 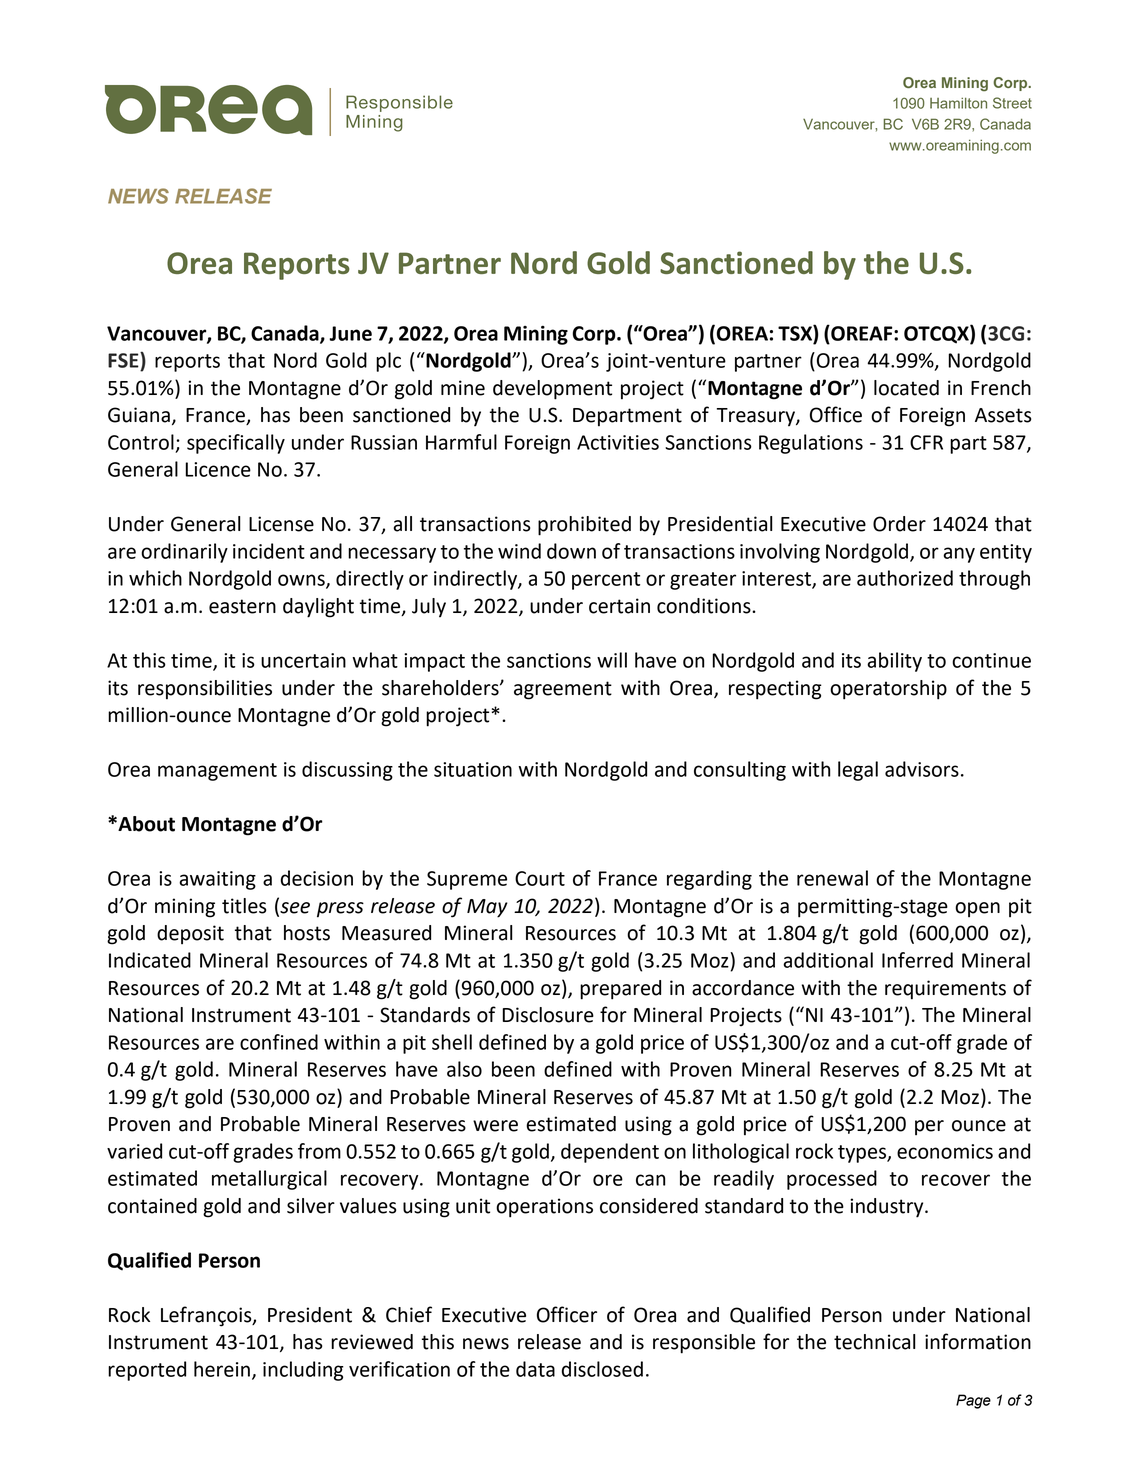 I want to click on herein, so click(x=222, y=1369).
